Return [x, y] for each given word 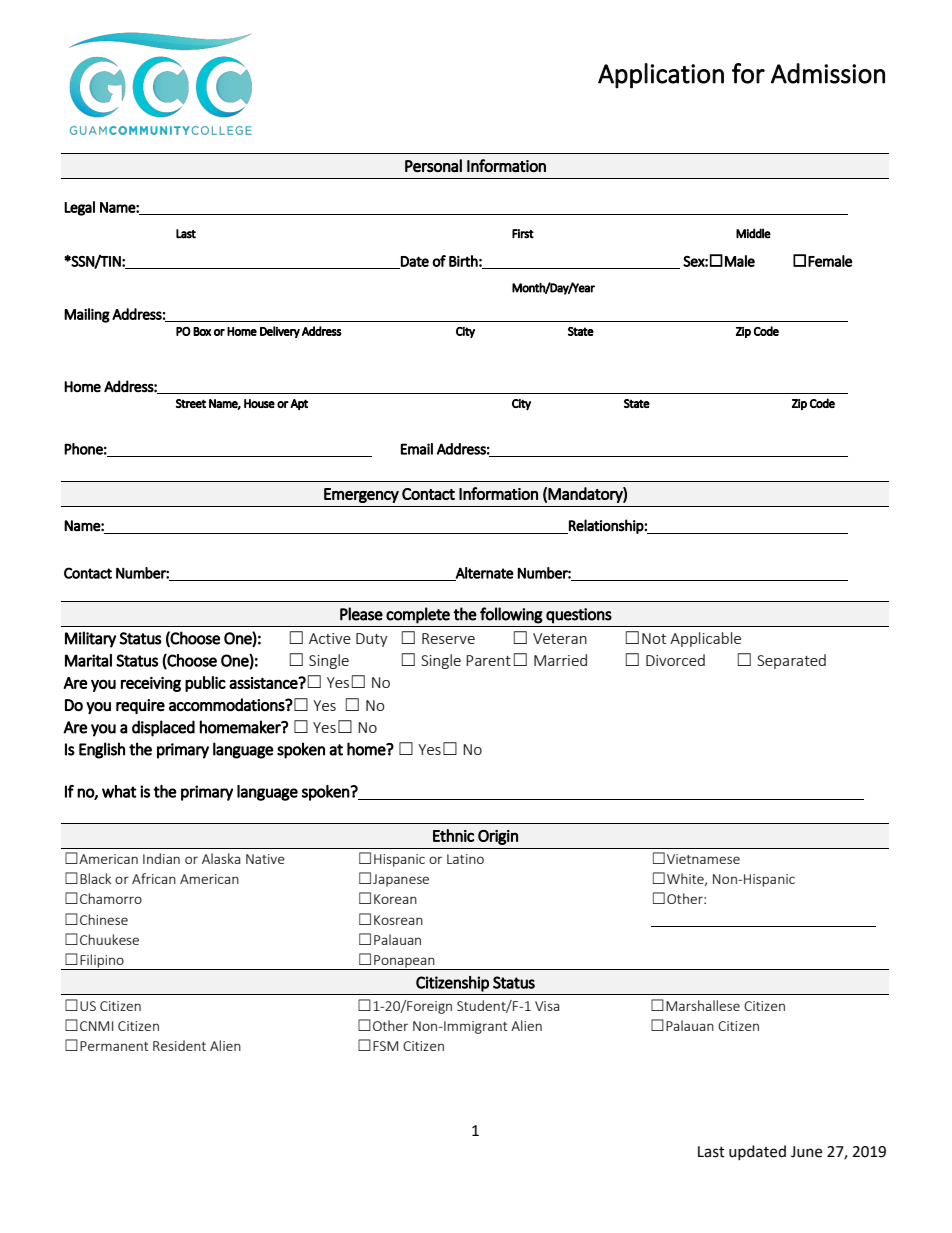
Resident [179, 1045]
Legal [79, 208]
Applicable [705, 639]
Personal [433, 165]
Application [661, 76]
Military [90, 639]
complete [418, 615]
